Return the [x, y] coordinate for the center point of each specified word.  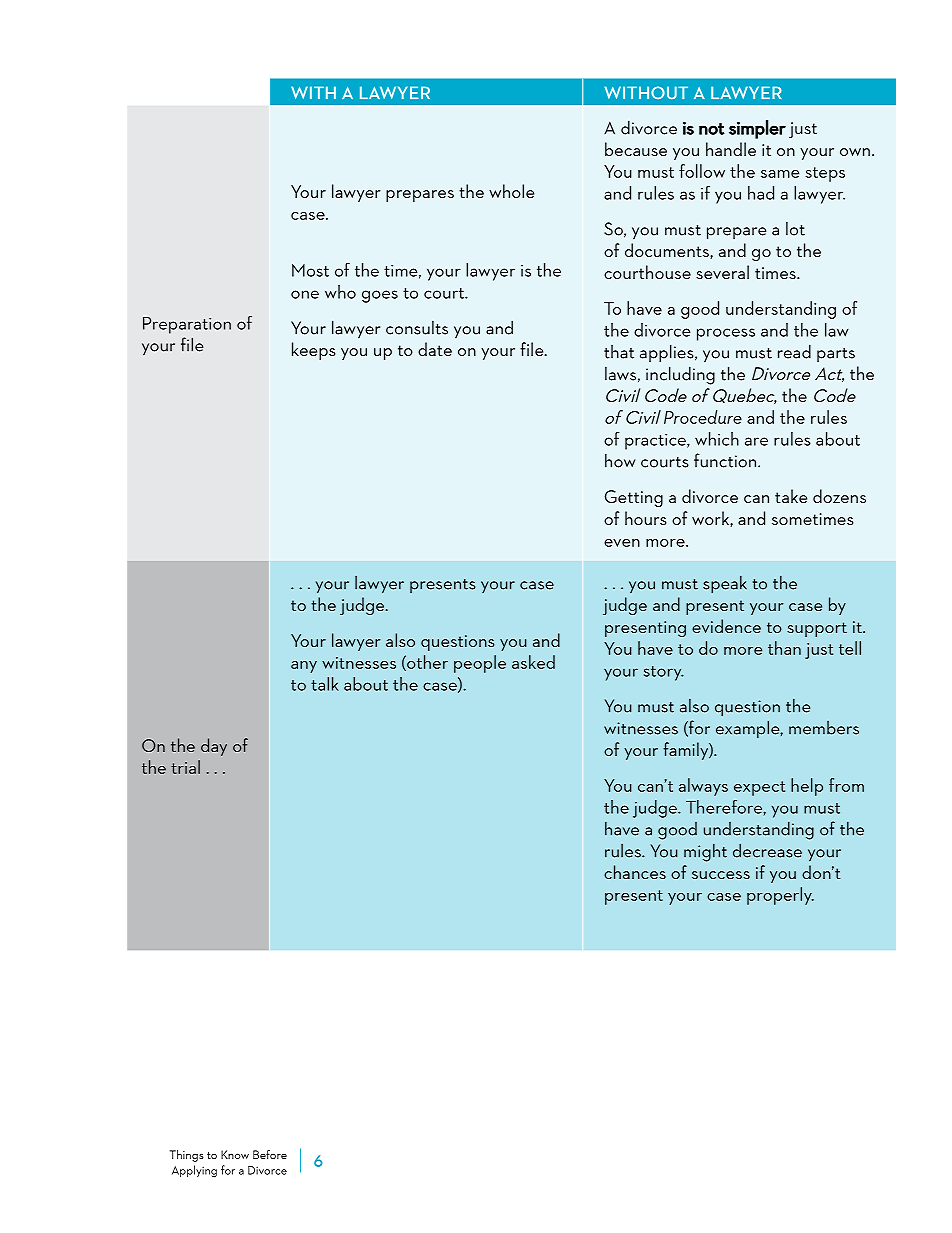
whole [511, 191]
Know [235, 1154]
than [784, 648]
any [304, 667]
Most [310, 270]
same [780, 174]
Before [270, 1154]
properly [780, 896]
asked [533, 662]
